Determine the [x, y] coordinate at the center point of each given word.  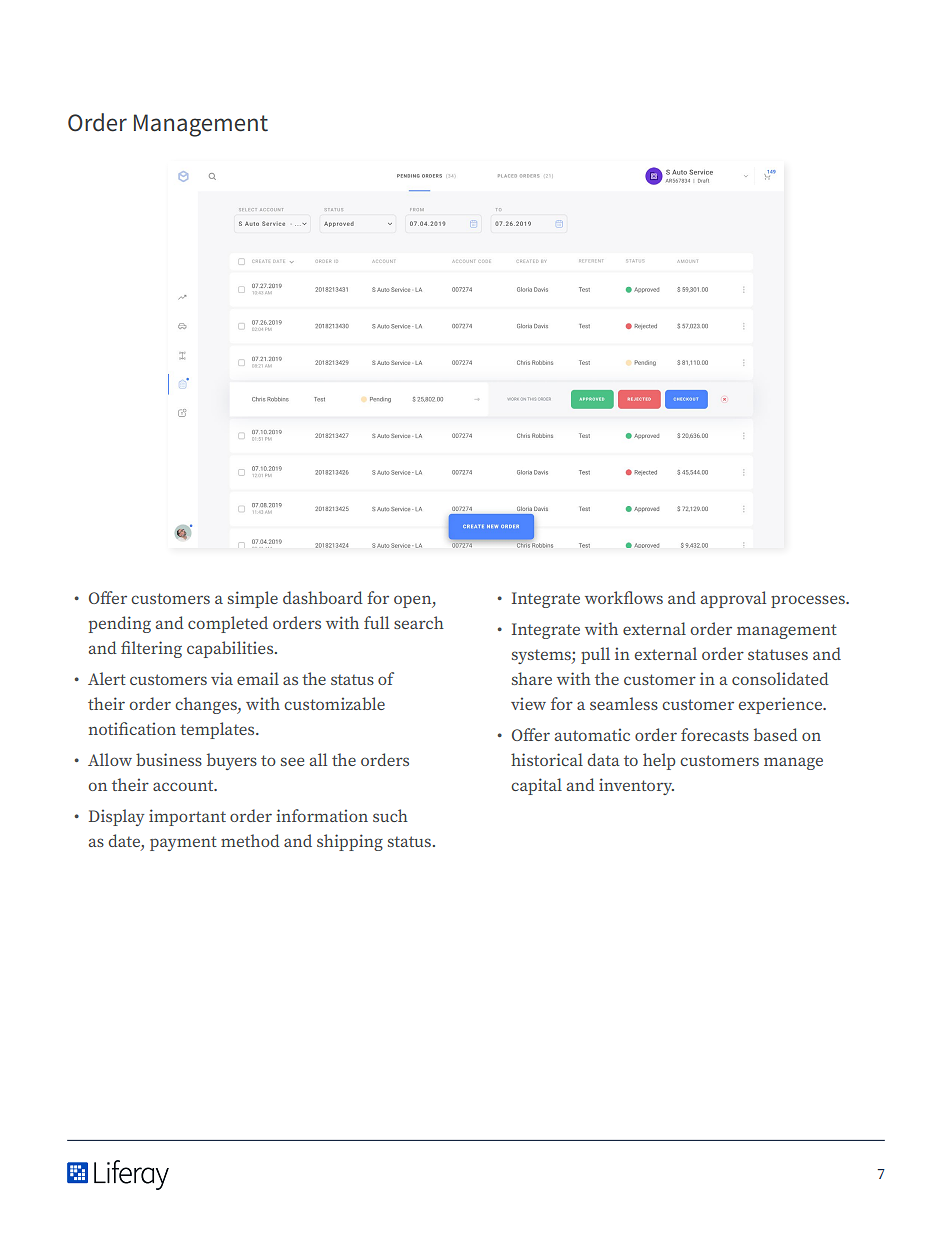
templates [218, 730]
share [532, 678]
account [184, 785]
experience [781, 705]
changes [207, 705]
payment [183, 843]
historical [547, 759]
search [419, 622]
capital [536, 786]
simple [253, 599]
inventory [636, 786]
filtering [151, 649]
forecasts [715, 734]
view [528, 703]
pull [595, 655]
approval [733, 599]
